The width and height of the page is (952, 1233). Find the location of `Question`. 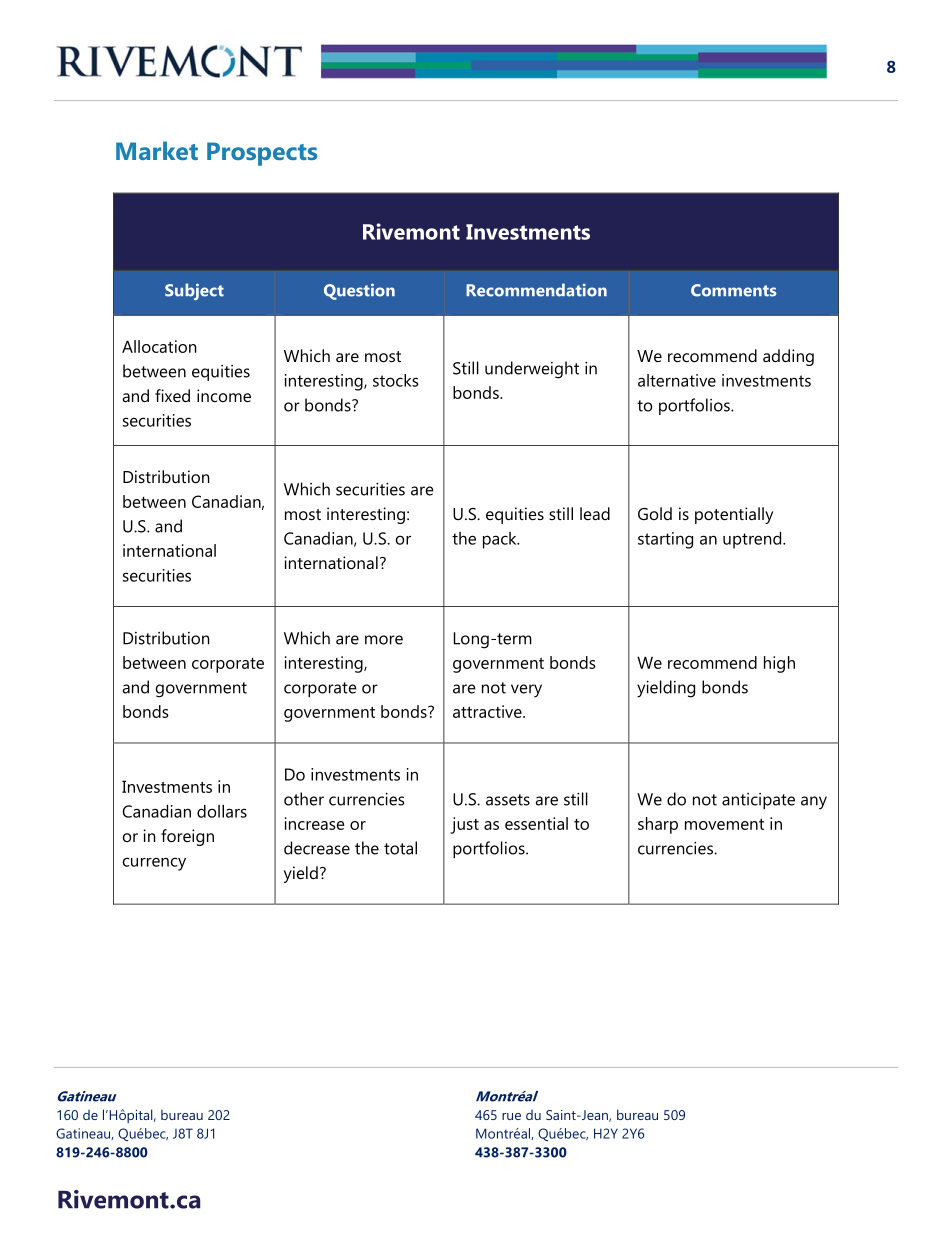

Question is located at coordinates (359, 291).
